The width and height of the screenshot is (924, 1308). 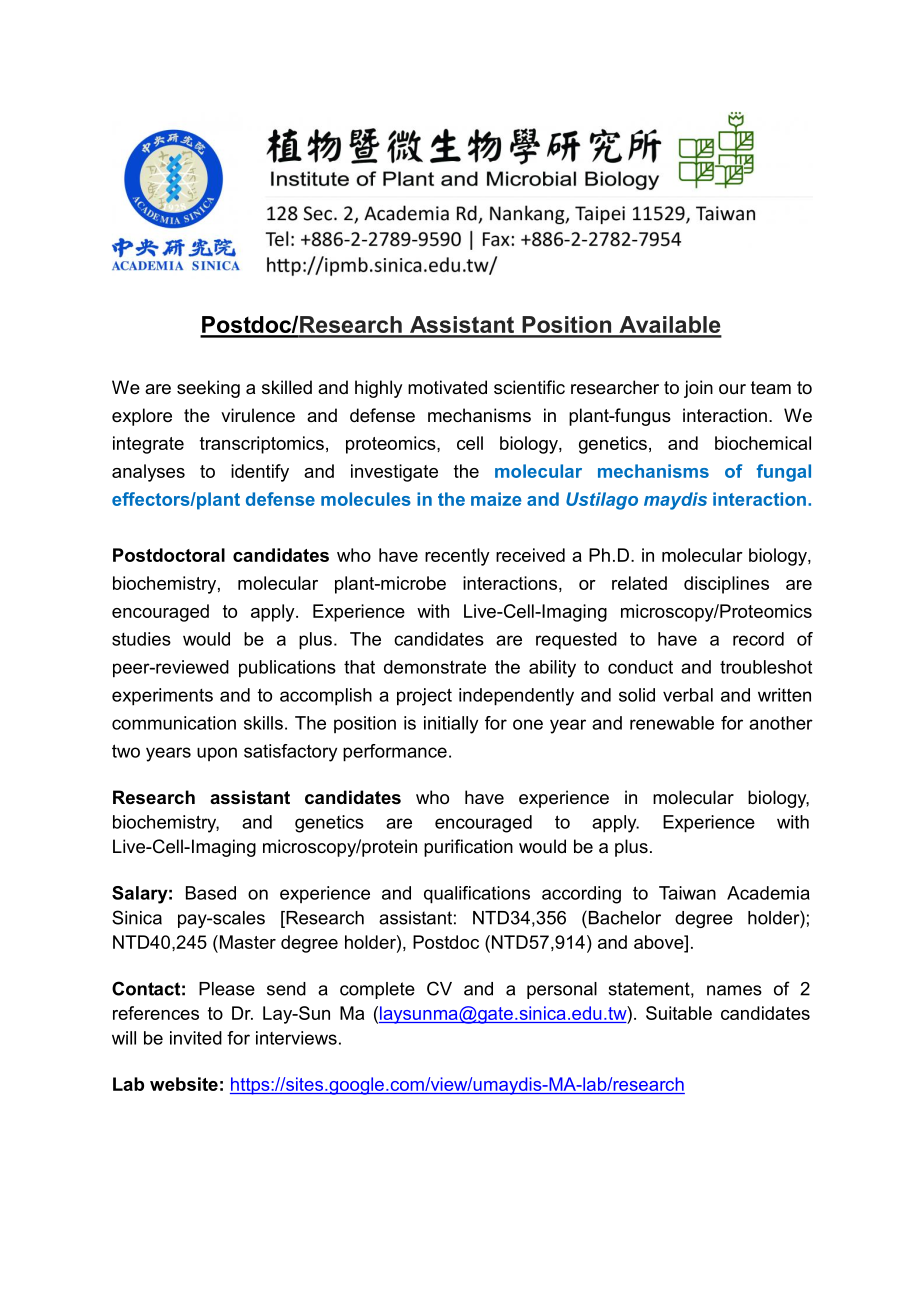 What do you see at coordinates (162, 697) in the screenshot?
I see `experiments` at bounding box center [162, 697].
